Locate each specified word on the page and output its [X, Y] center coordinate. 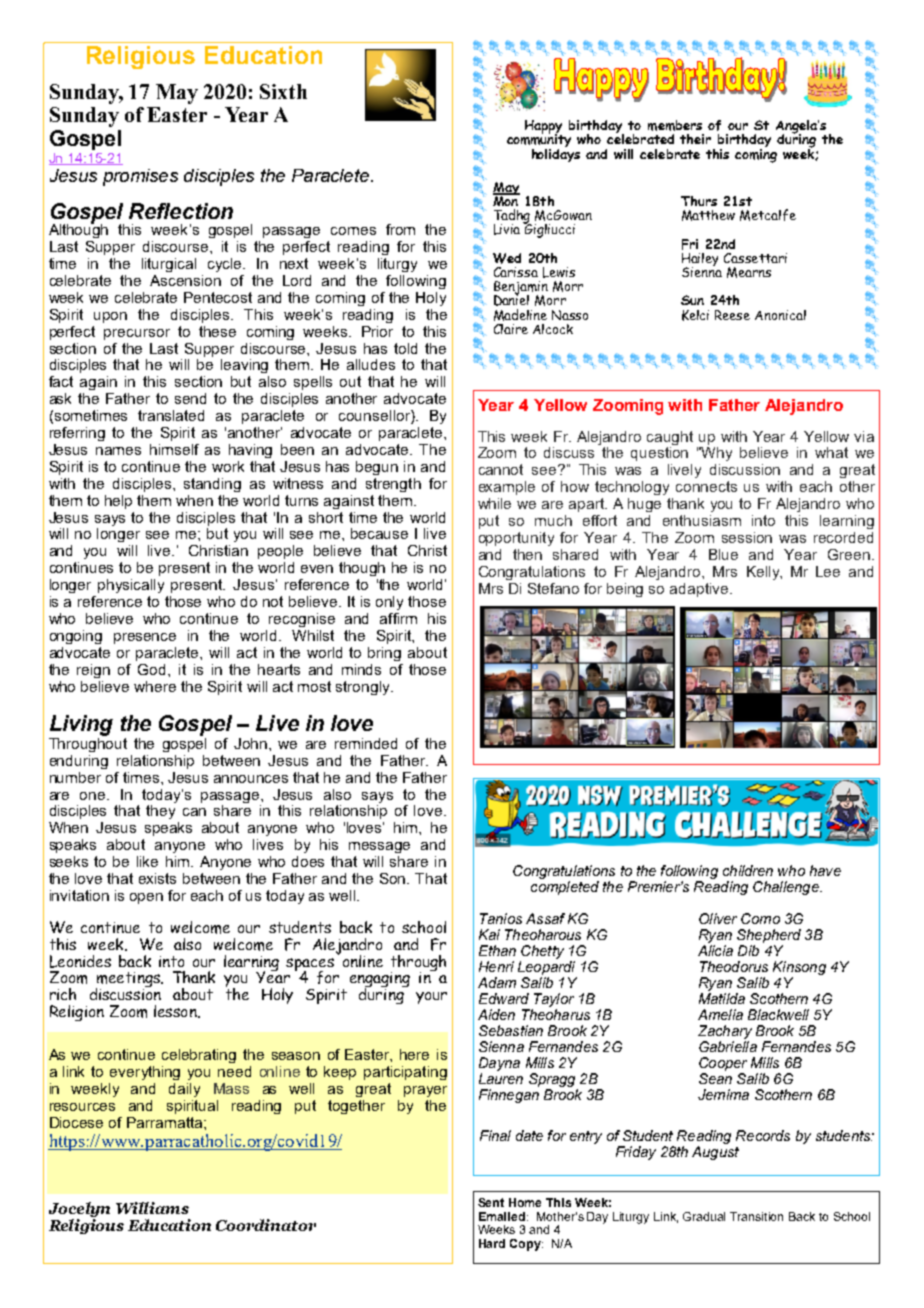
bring [384, 654]
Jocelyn [79, 1211]
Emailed [503, 1216]
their [695, 139]
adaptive [699, 590]
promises [140, 177]
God [153, 669]
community [539, 141]
